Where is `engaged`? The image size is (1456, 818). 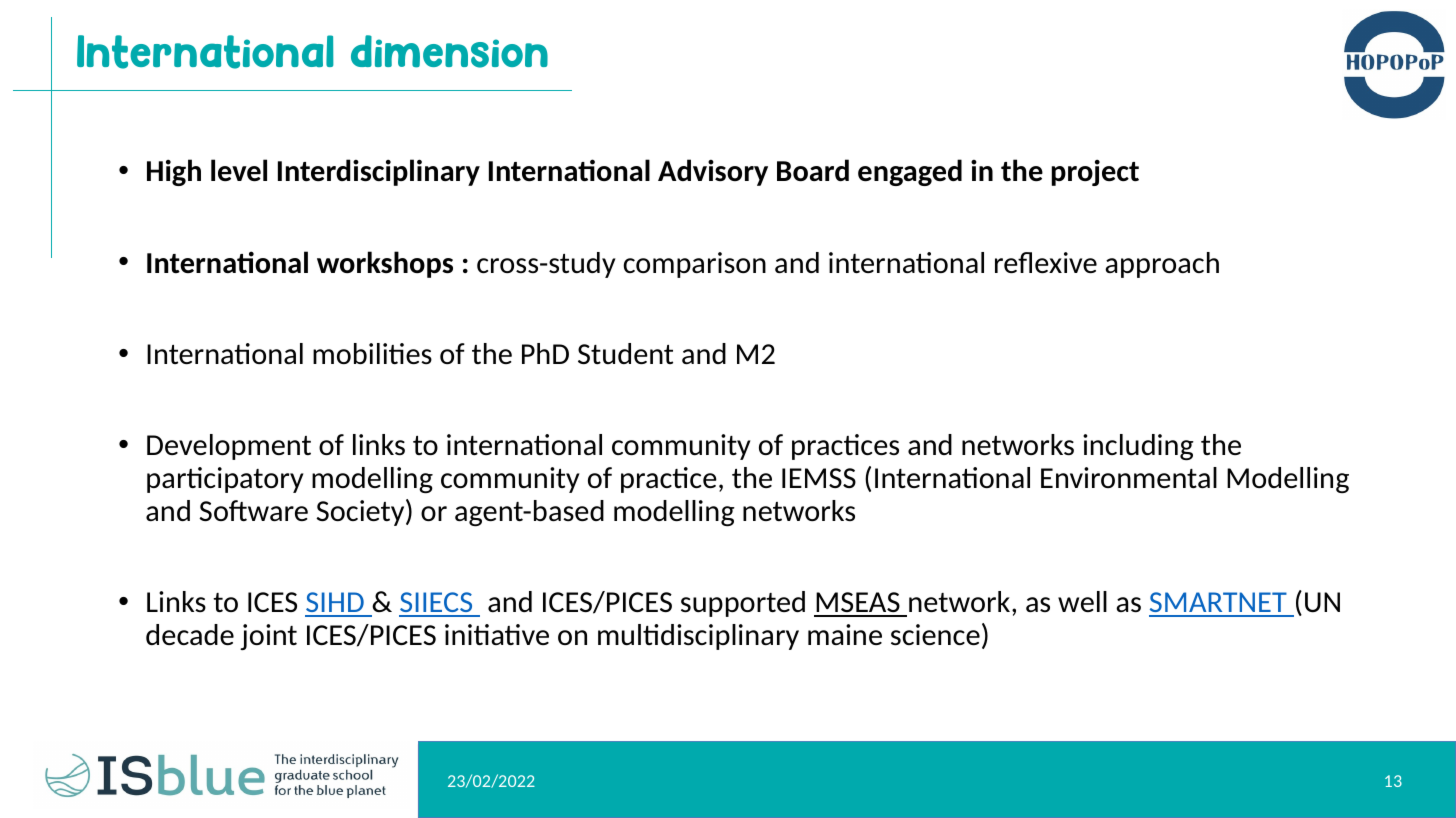
engaged is located at coordinates (910, 172).
